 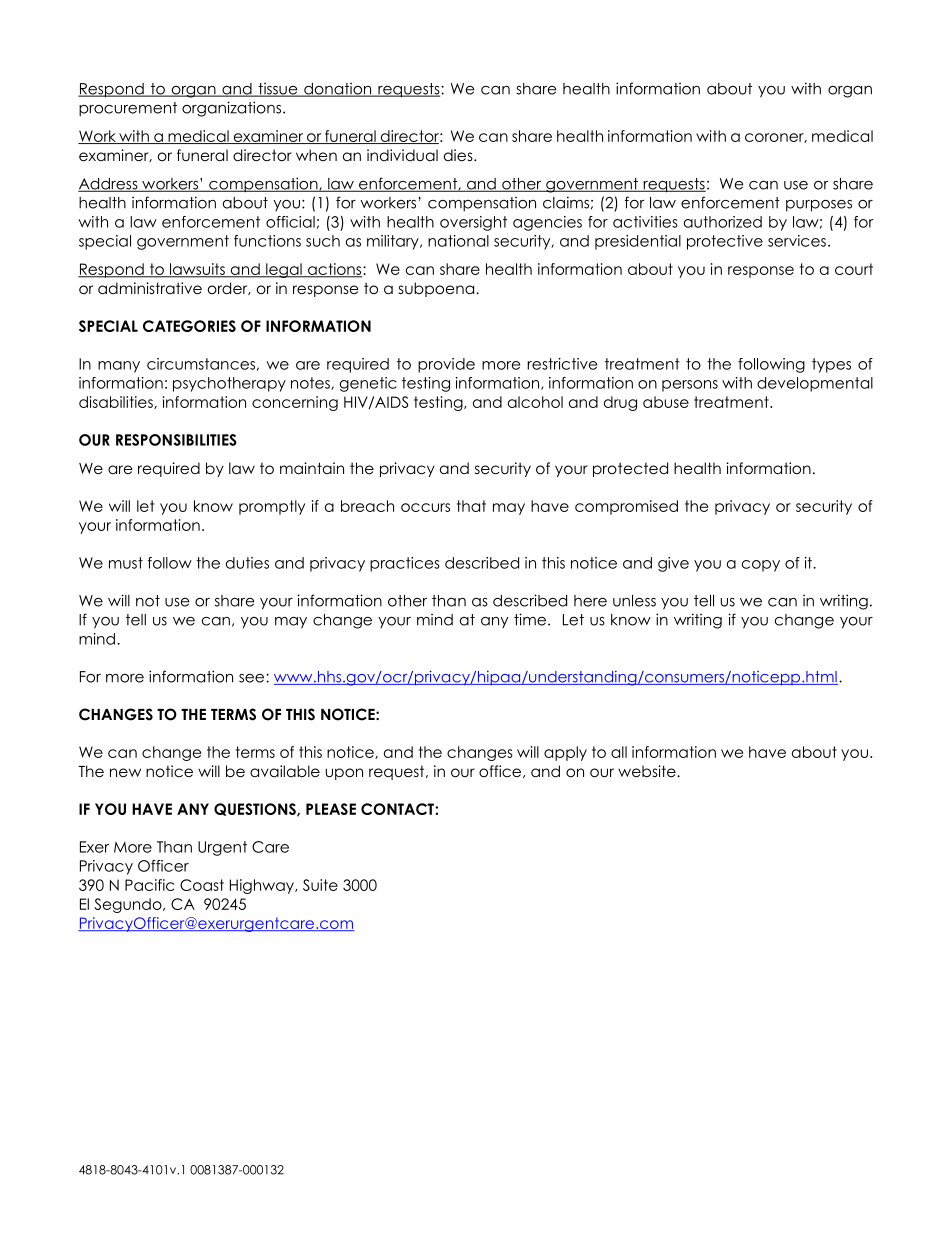 What do you see at coordinates (761, 566) in the image?
I see `copy` at bounding box center [761, 566].
